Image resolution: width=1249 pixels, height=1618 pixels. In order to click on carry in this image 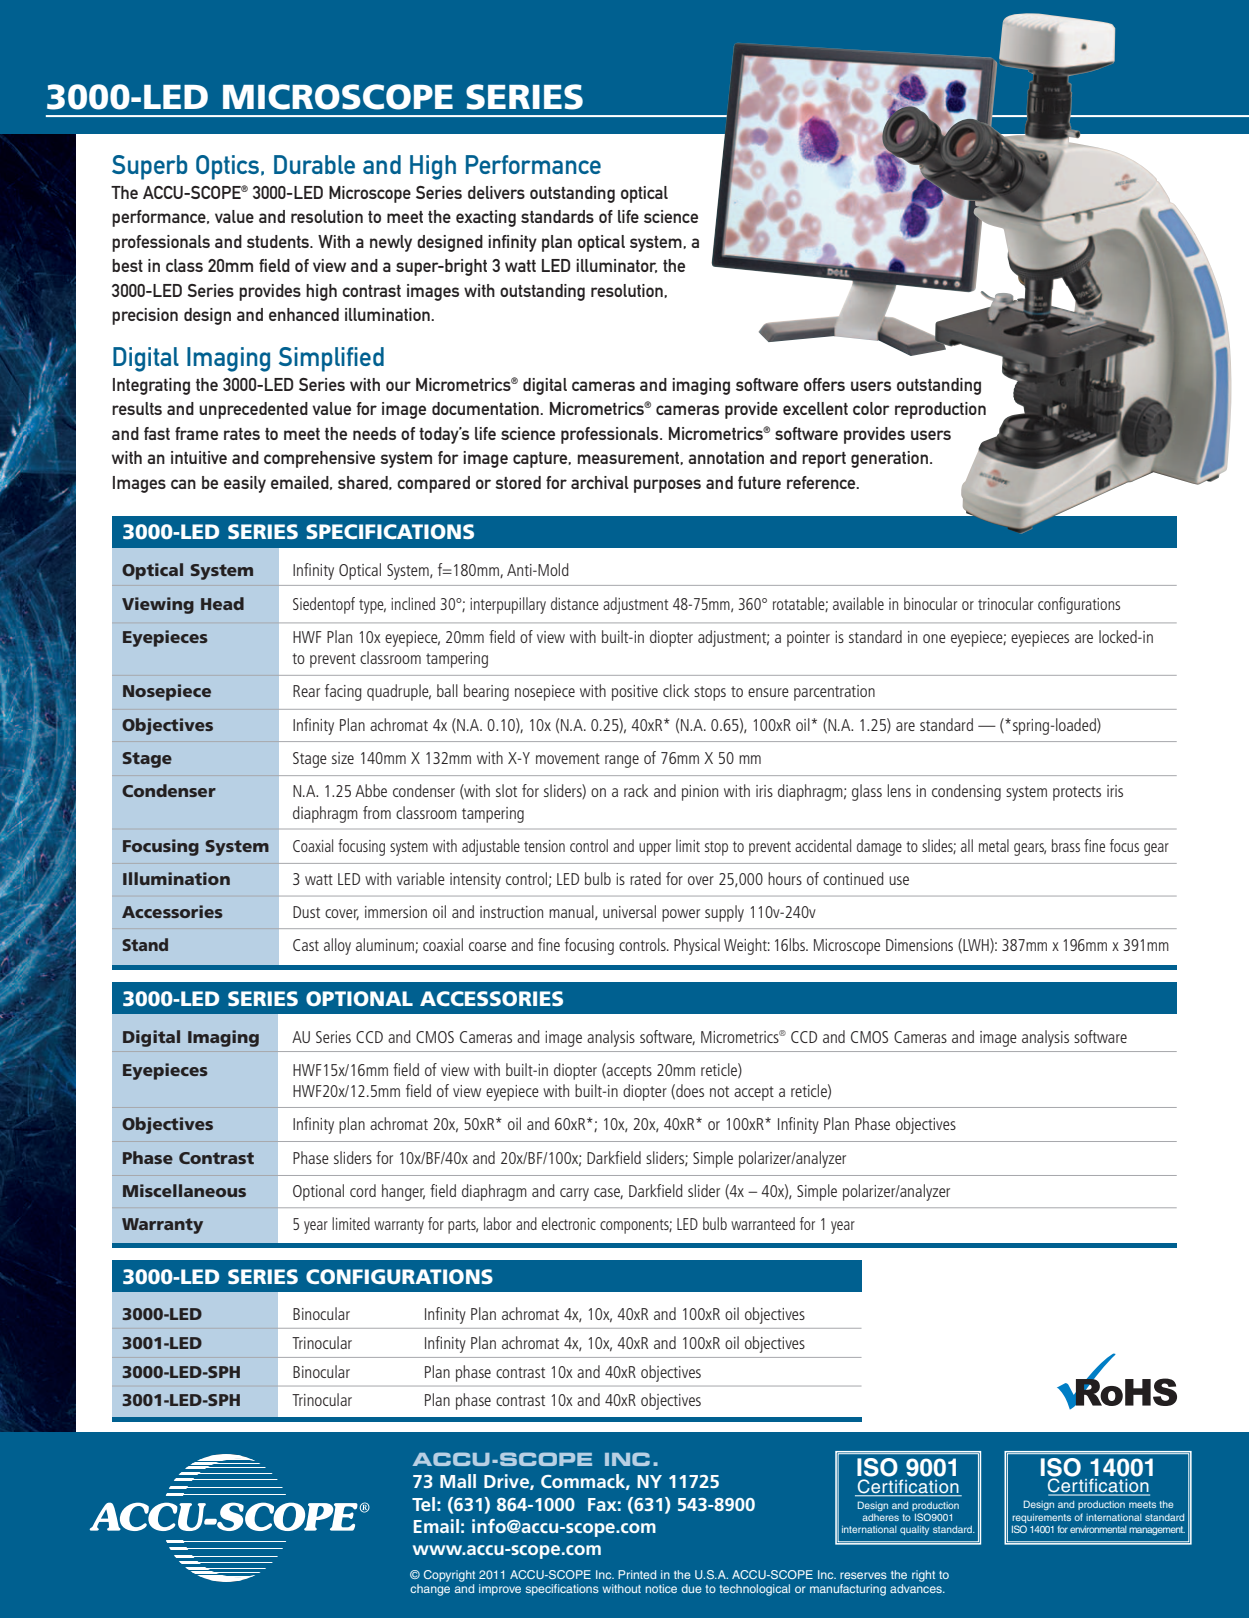, I will do `click(574, 1194)`.
